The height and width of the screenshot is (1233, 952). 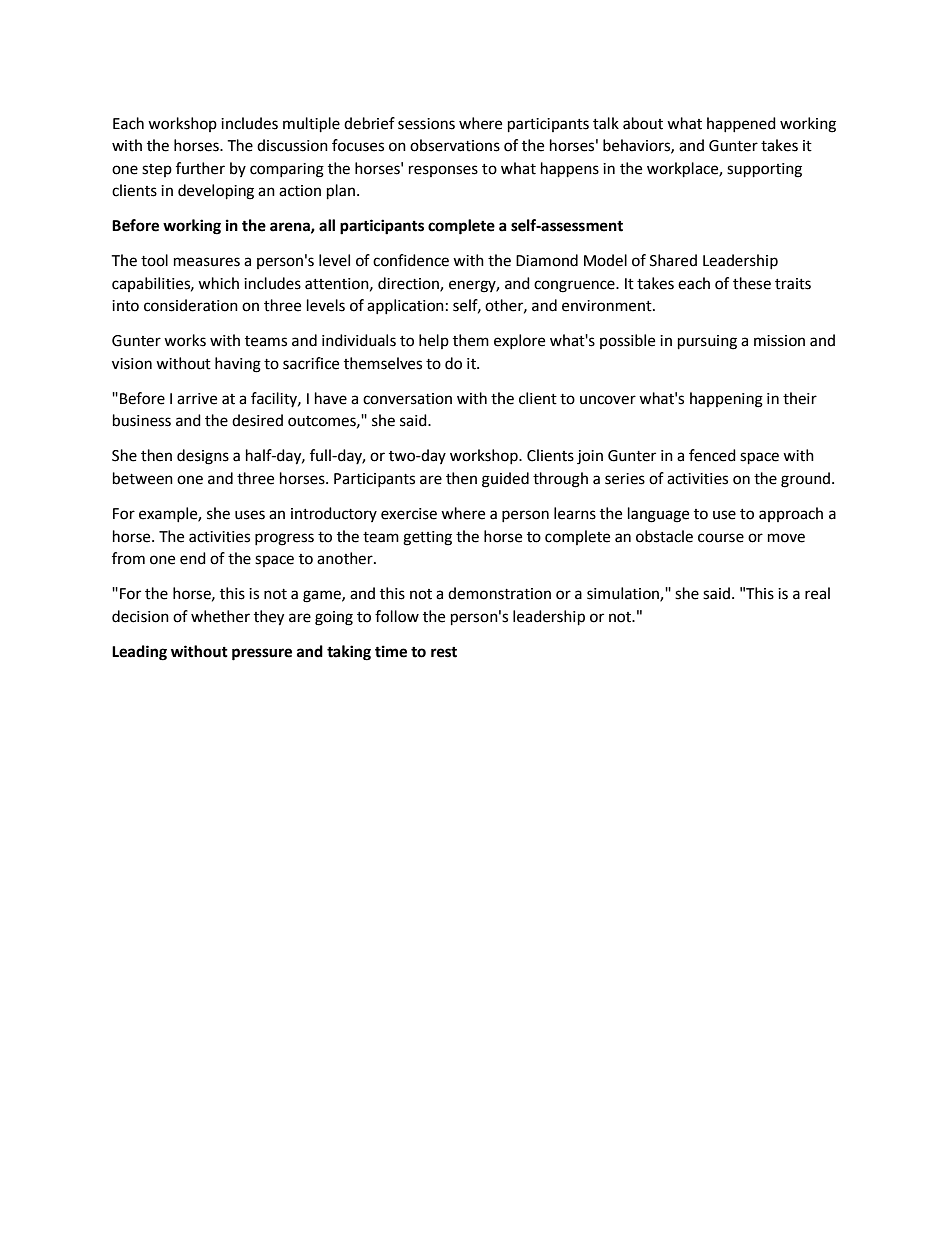 I want to click on observations, so click(x=455, y=145).
